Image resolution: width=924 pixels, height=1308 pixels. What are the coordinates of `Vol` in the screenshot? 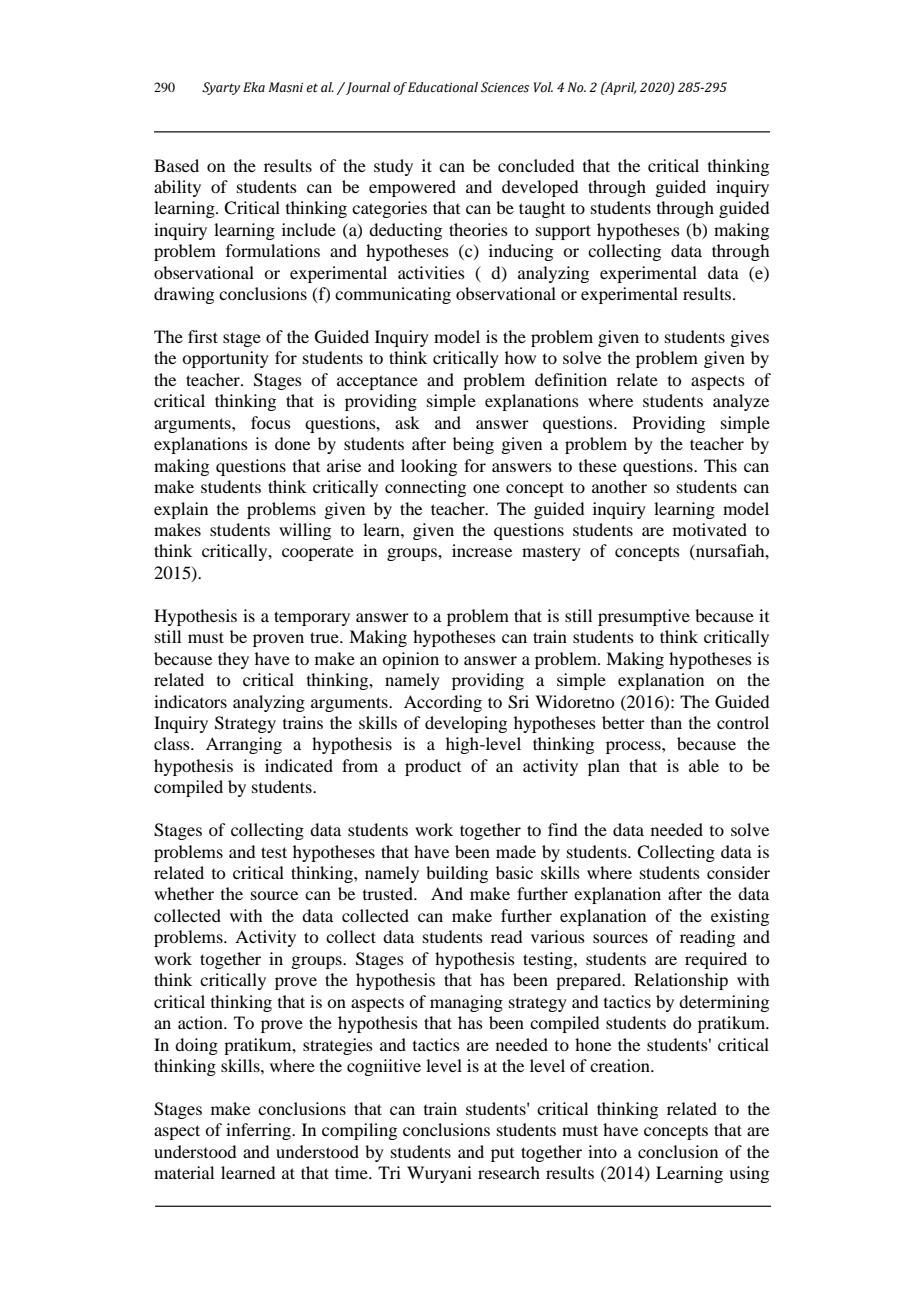 It's located at (543, 87).
